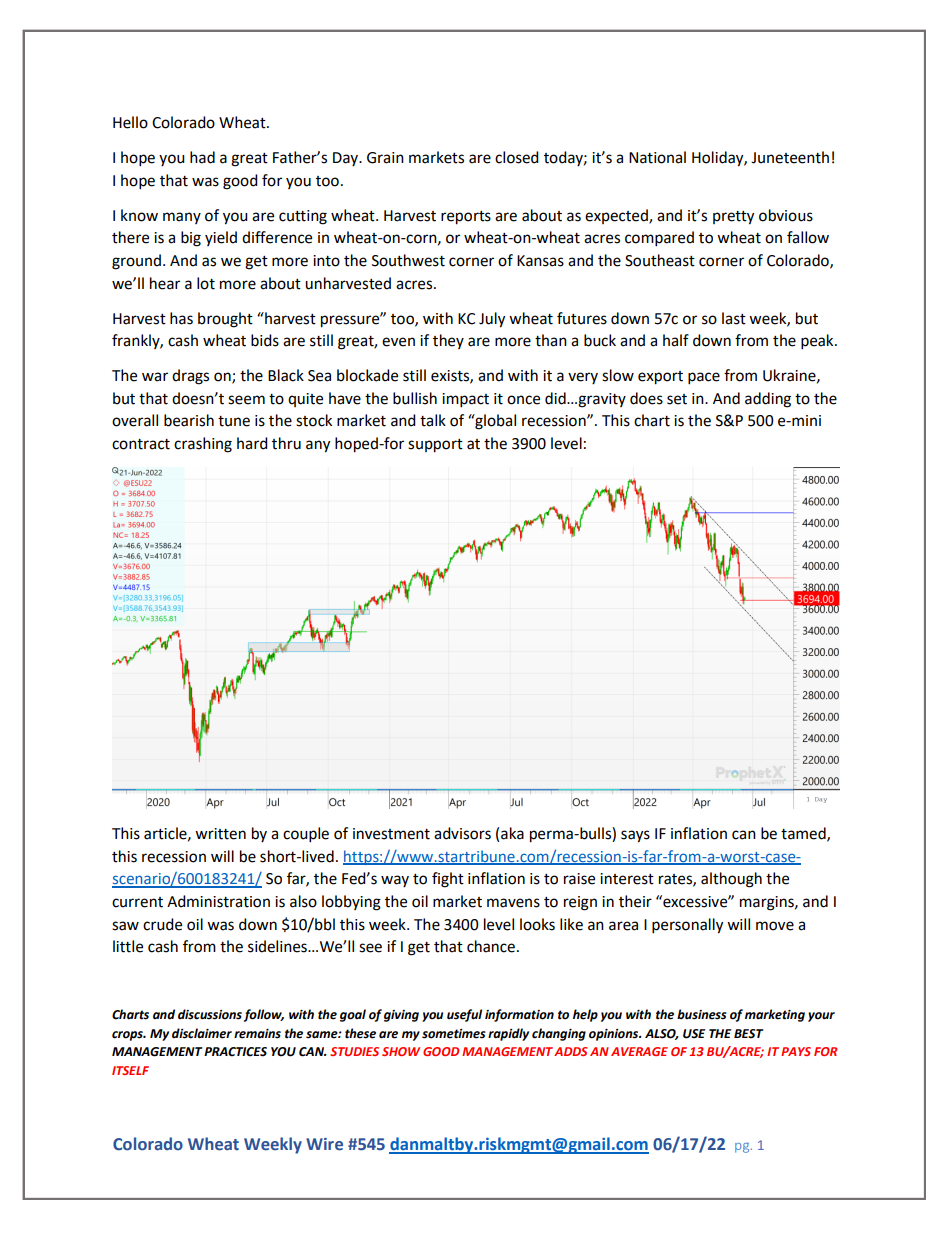 The width and height of the screenshot is (952, 1233). I want to click on sometimes, so click(454, 1034).
